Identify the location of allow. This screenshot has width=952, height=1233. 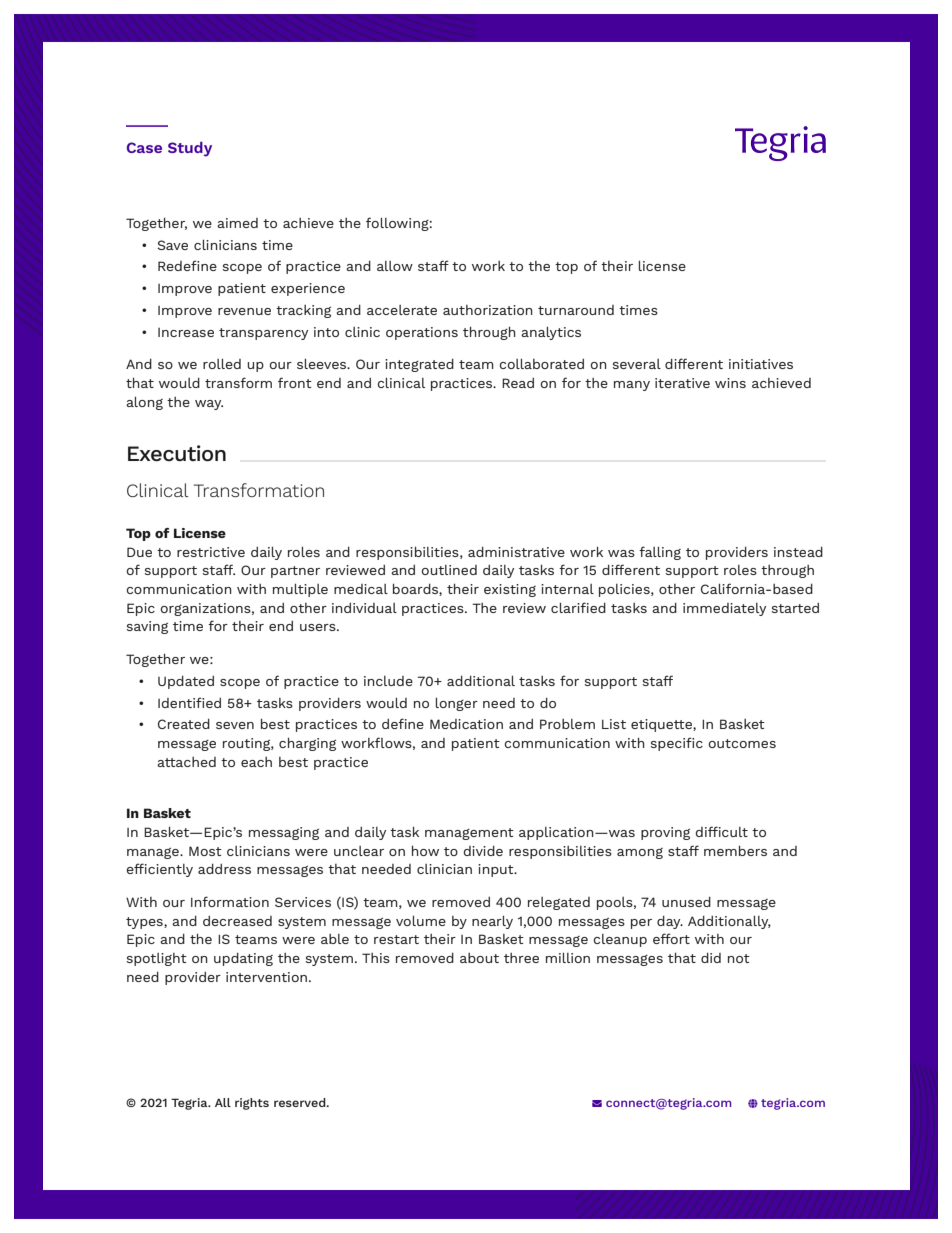
(395, 266).
